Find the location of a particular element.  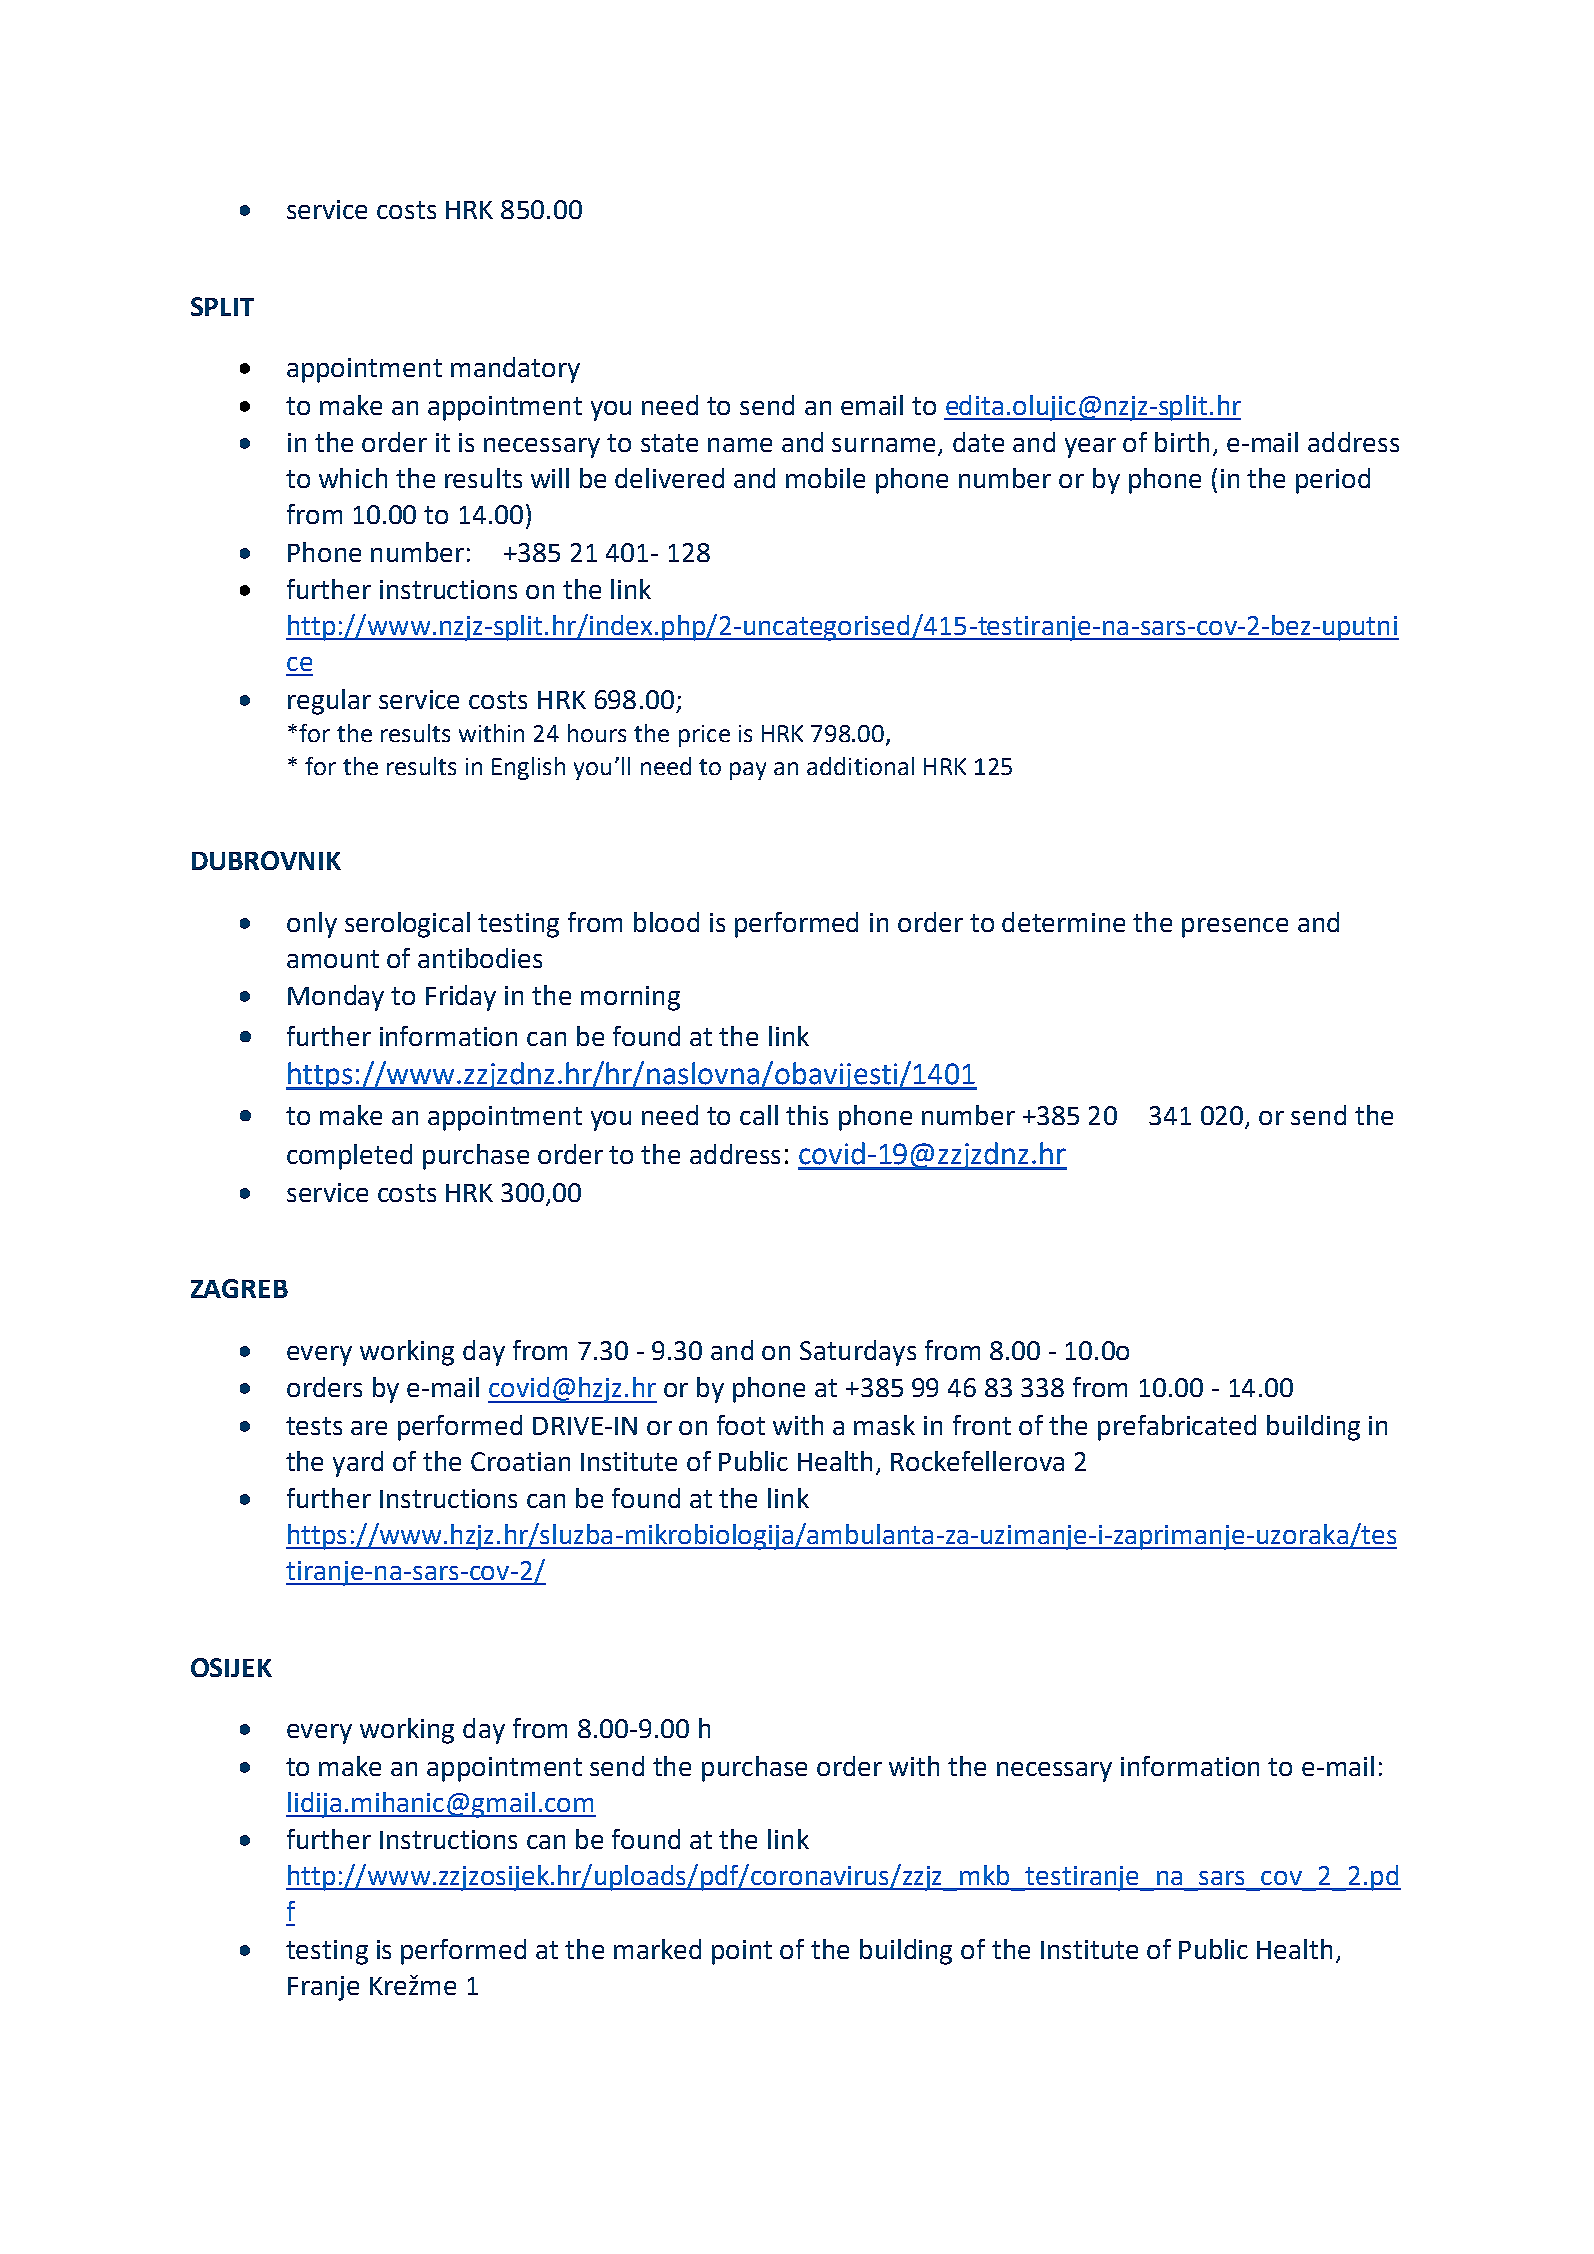

mobile is located at coordinates (825, 478).
